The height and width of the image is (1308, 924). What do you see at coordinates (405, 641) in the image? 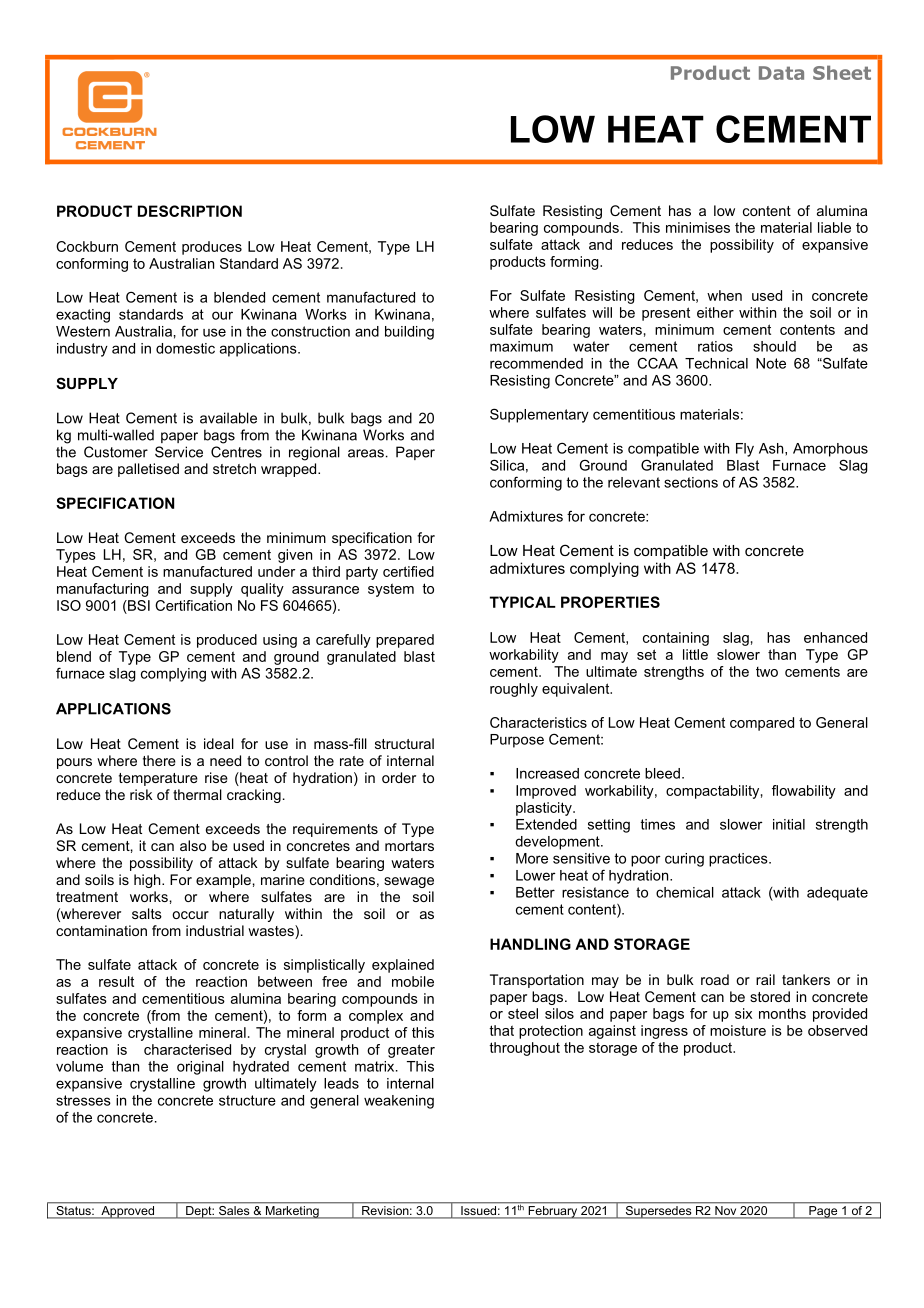
I see `prepared` at bounding box center [405, 641].
